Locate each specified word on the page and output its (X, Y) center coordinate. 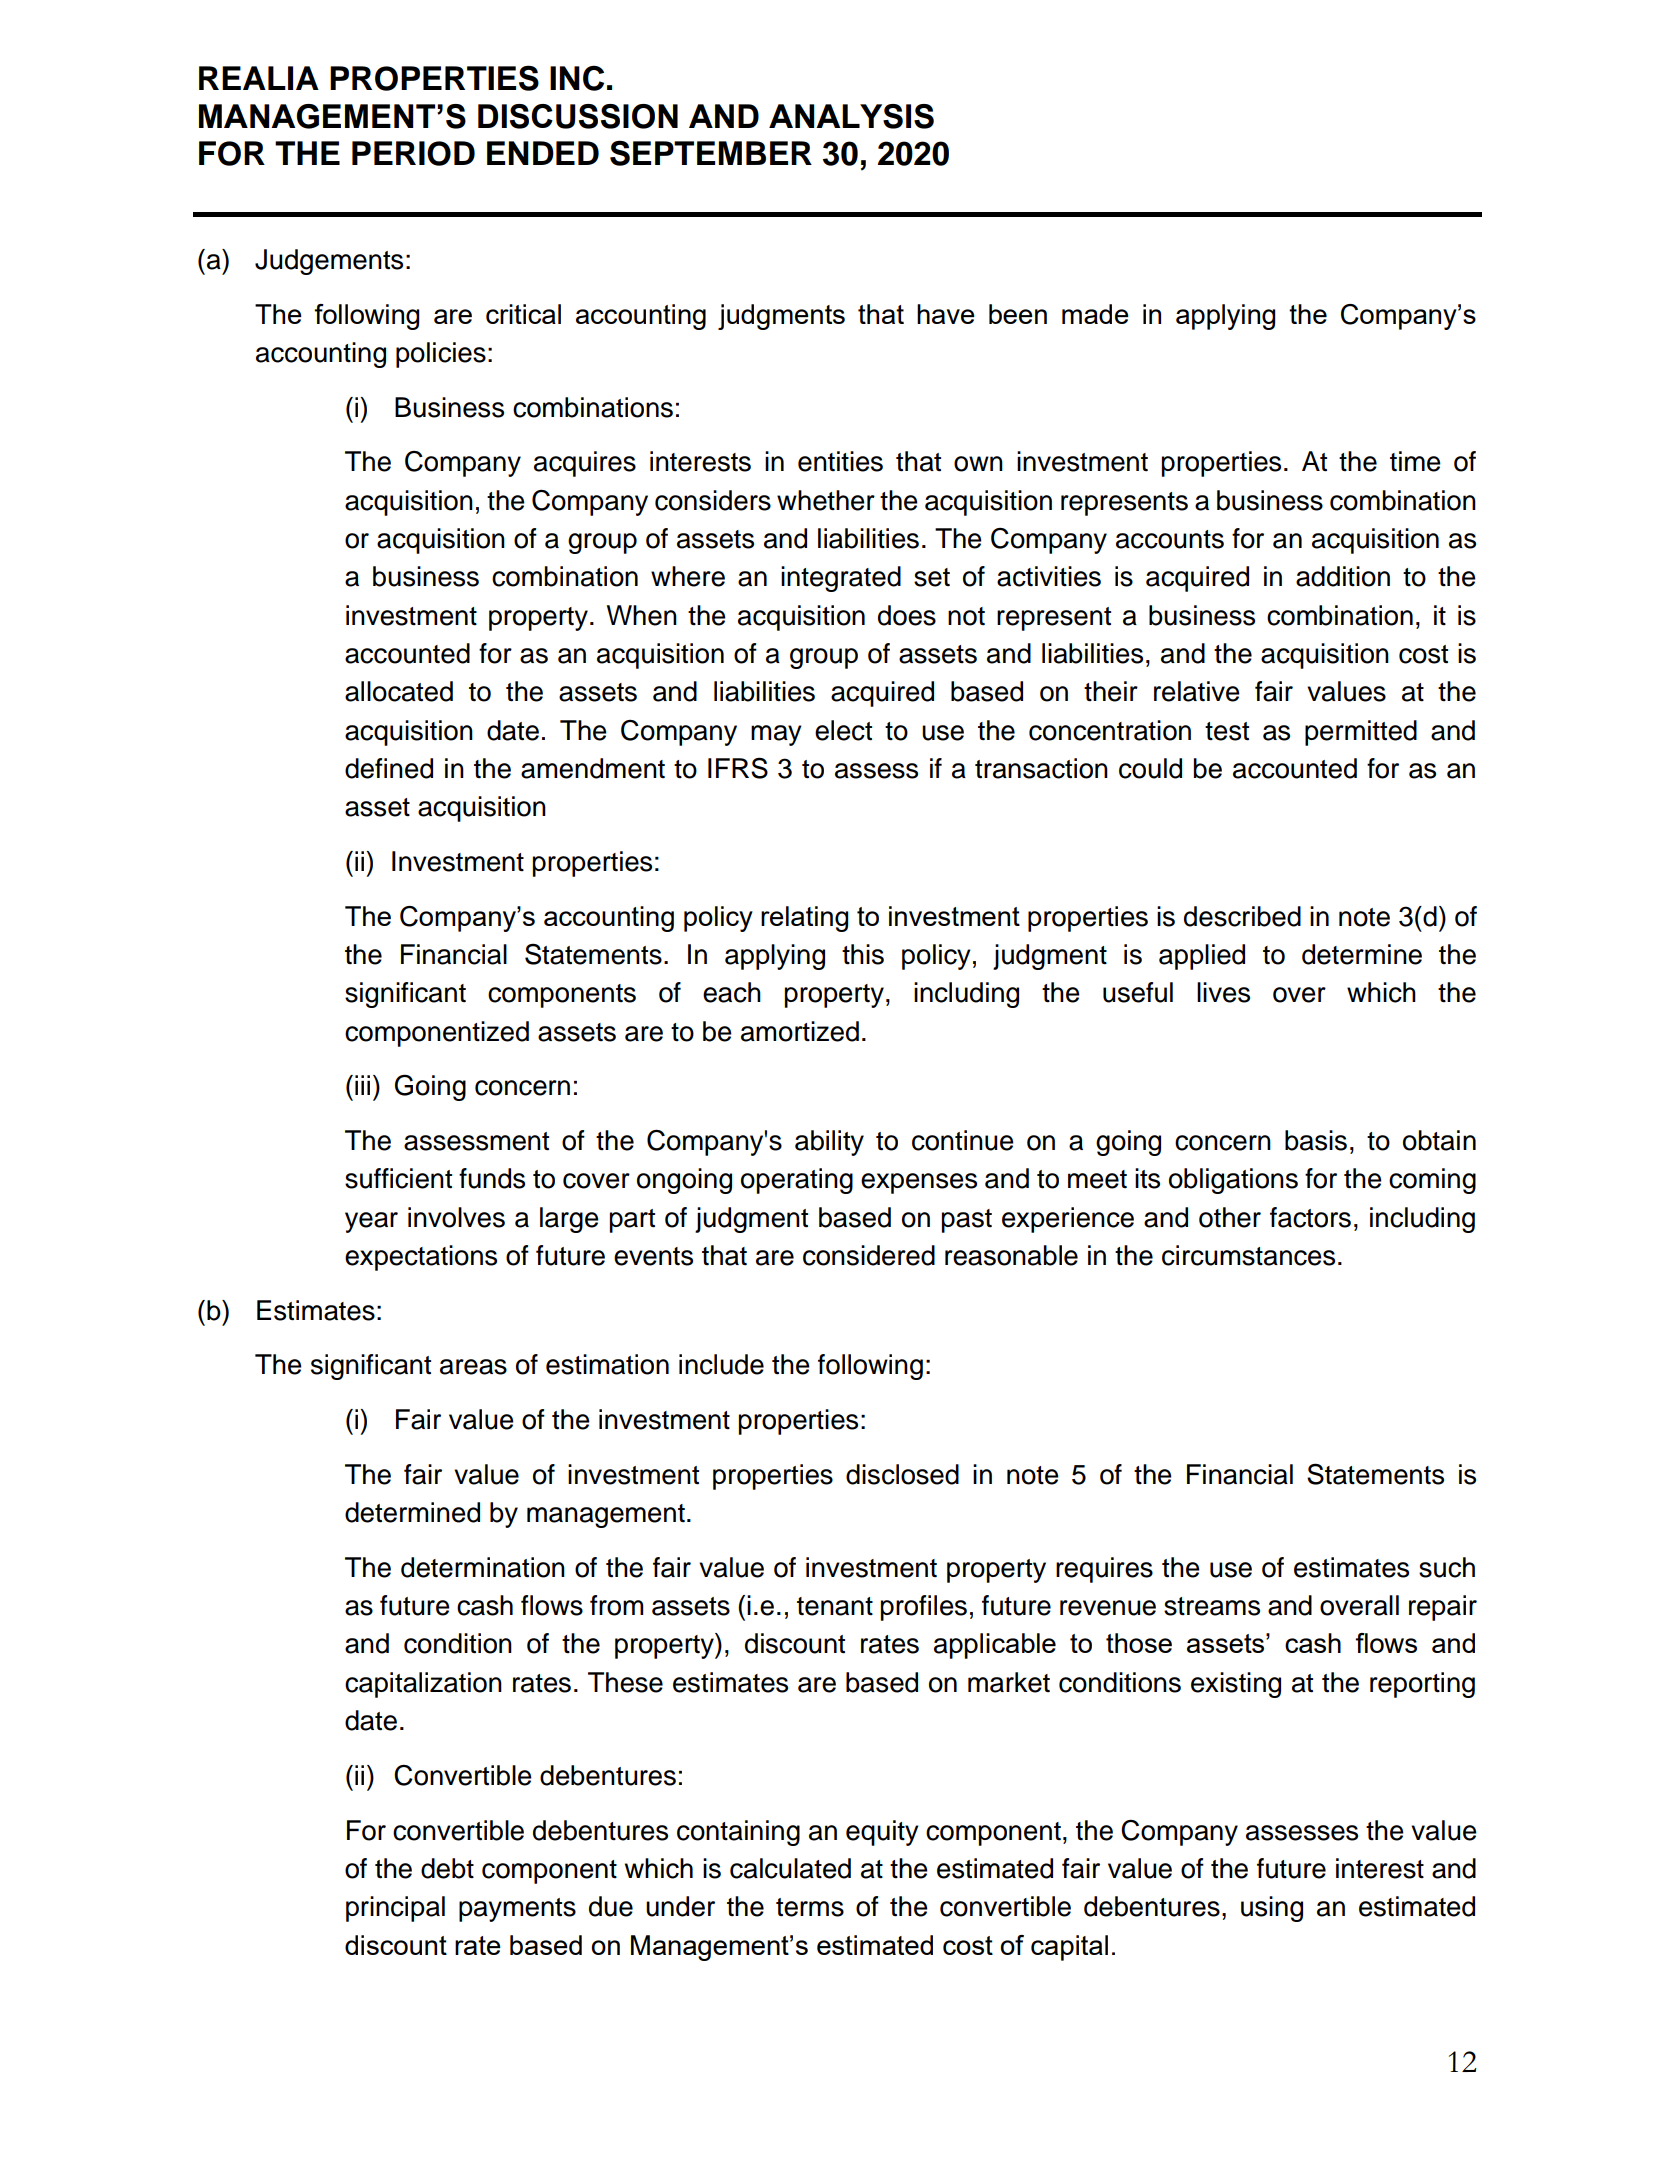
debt (447, 1868)
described (1242, 916)
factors (1310, 1217)
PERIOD (413, 153)
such (1447, 1567)
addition (1343, 576)
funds (492, 1178)
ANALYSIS (851, 116)
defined (389, 768)
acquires (585, 464)
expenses (919, 1183)
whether (826, 500)
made (1095, 314)
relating (804, 919)
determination (483, 1567)
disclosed (902, 1474)
